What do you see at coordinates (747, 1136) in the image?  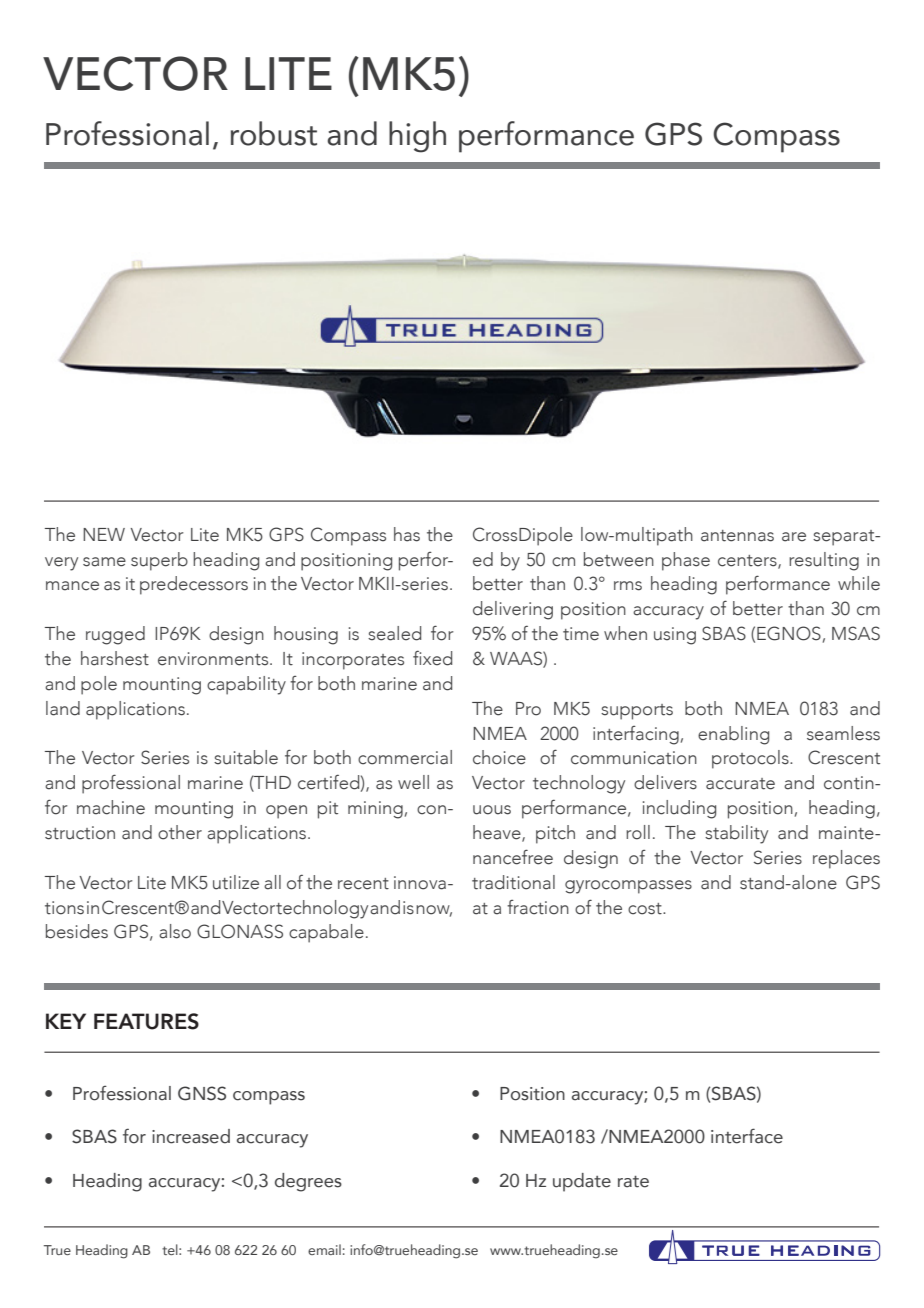 I see `interface` at bounding box center [747, 1136].
